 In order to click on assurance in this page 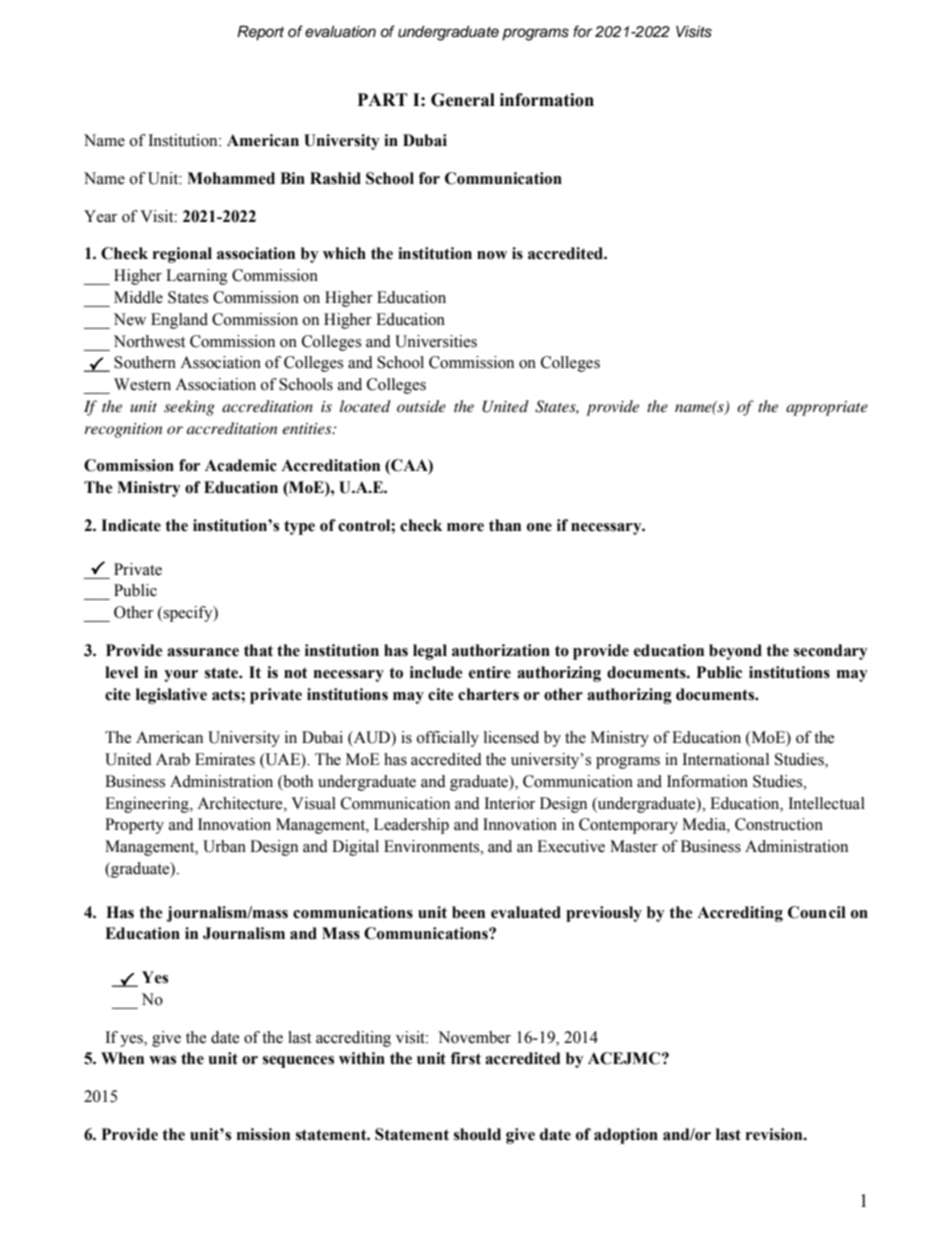, I will do `click(203, 652)`.
